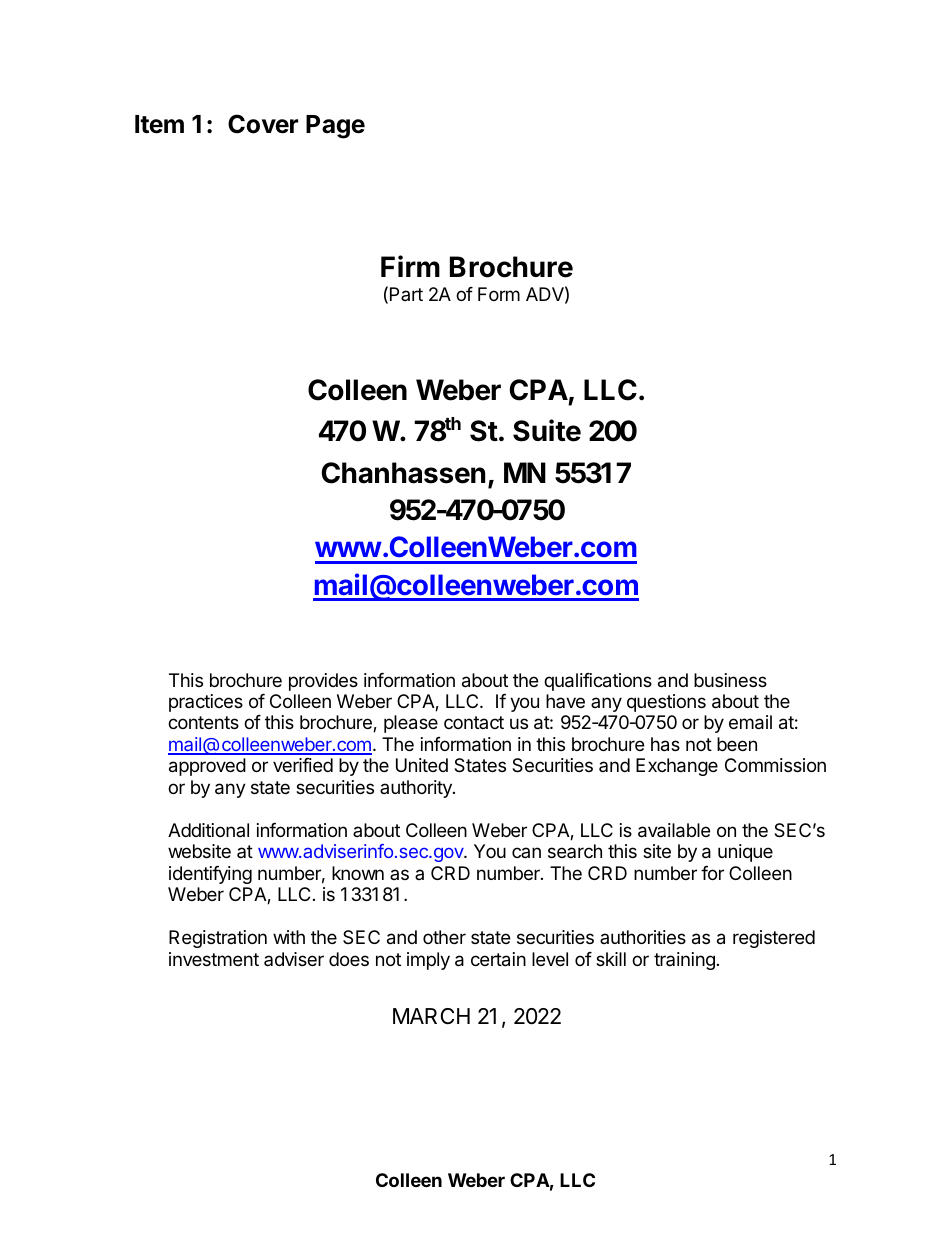 Image resolution: width=952 pixels, height=1233 pixels. What do you see at coordinates (214, 959) in the screenshot?
I see `investment` at bounding box center [214, 959].
